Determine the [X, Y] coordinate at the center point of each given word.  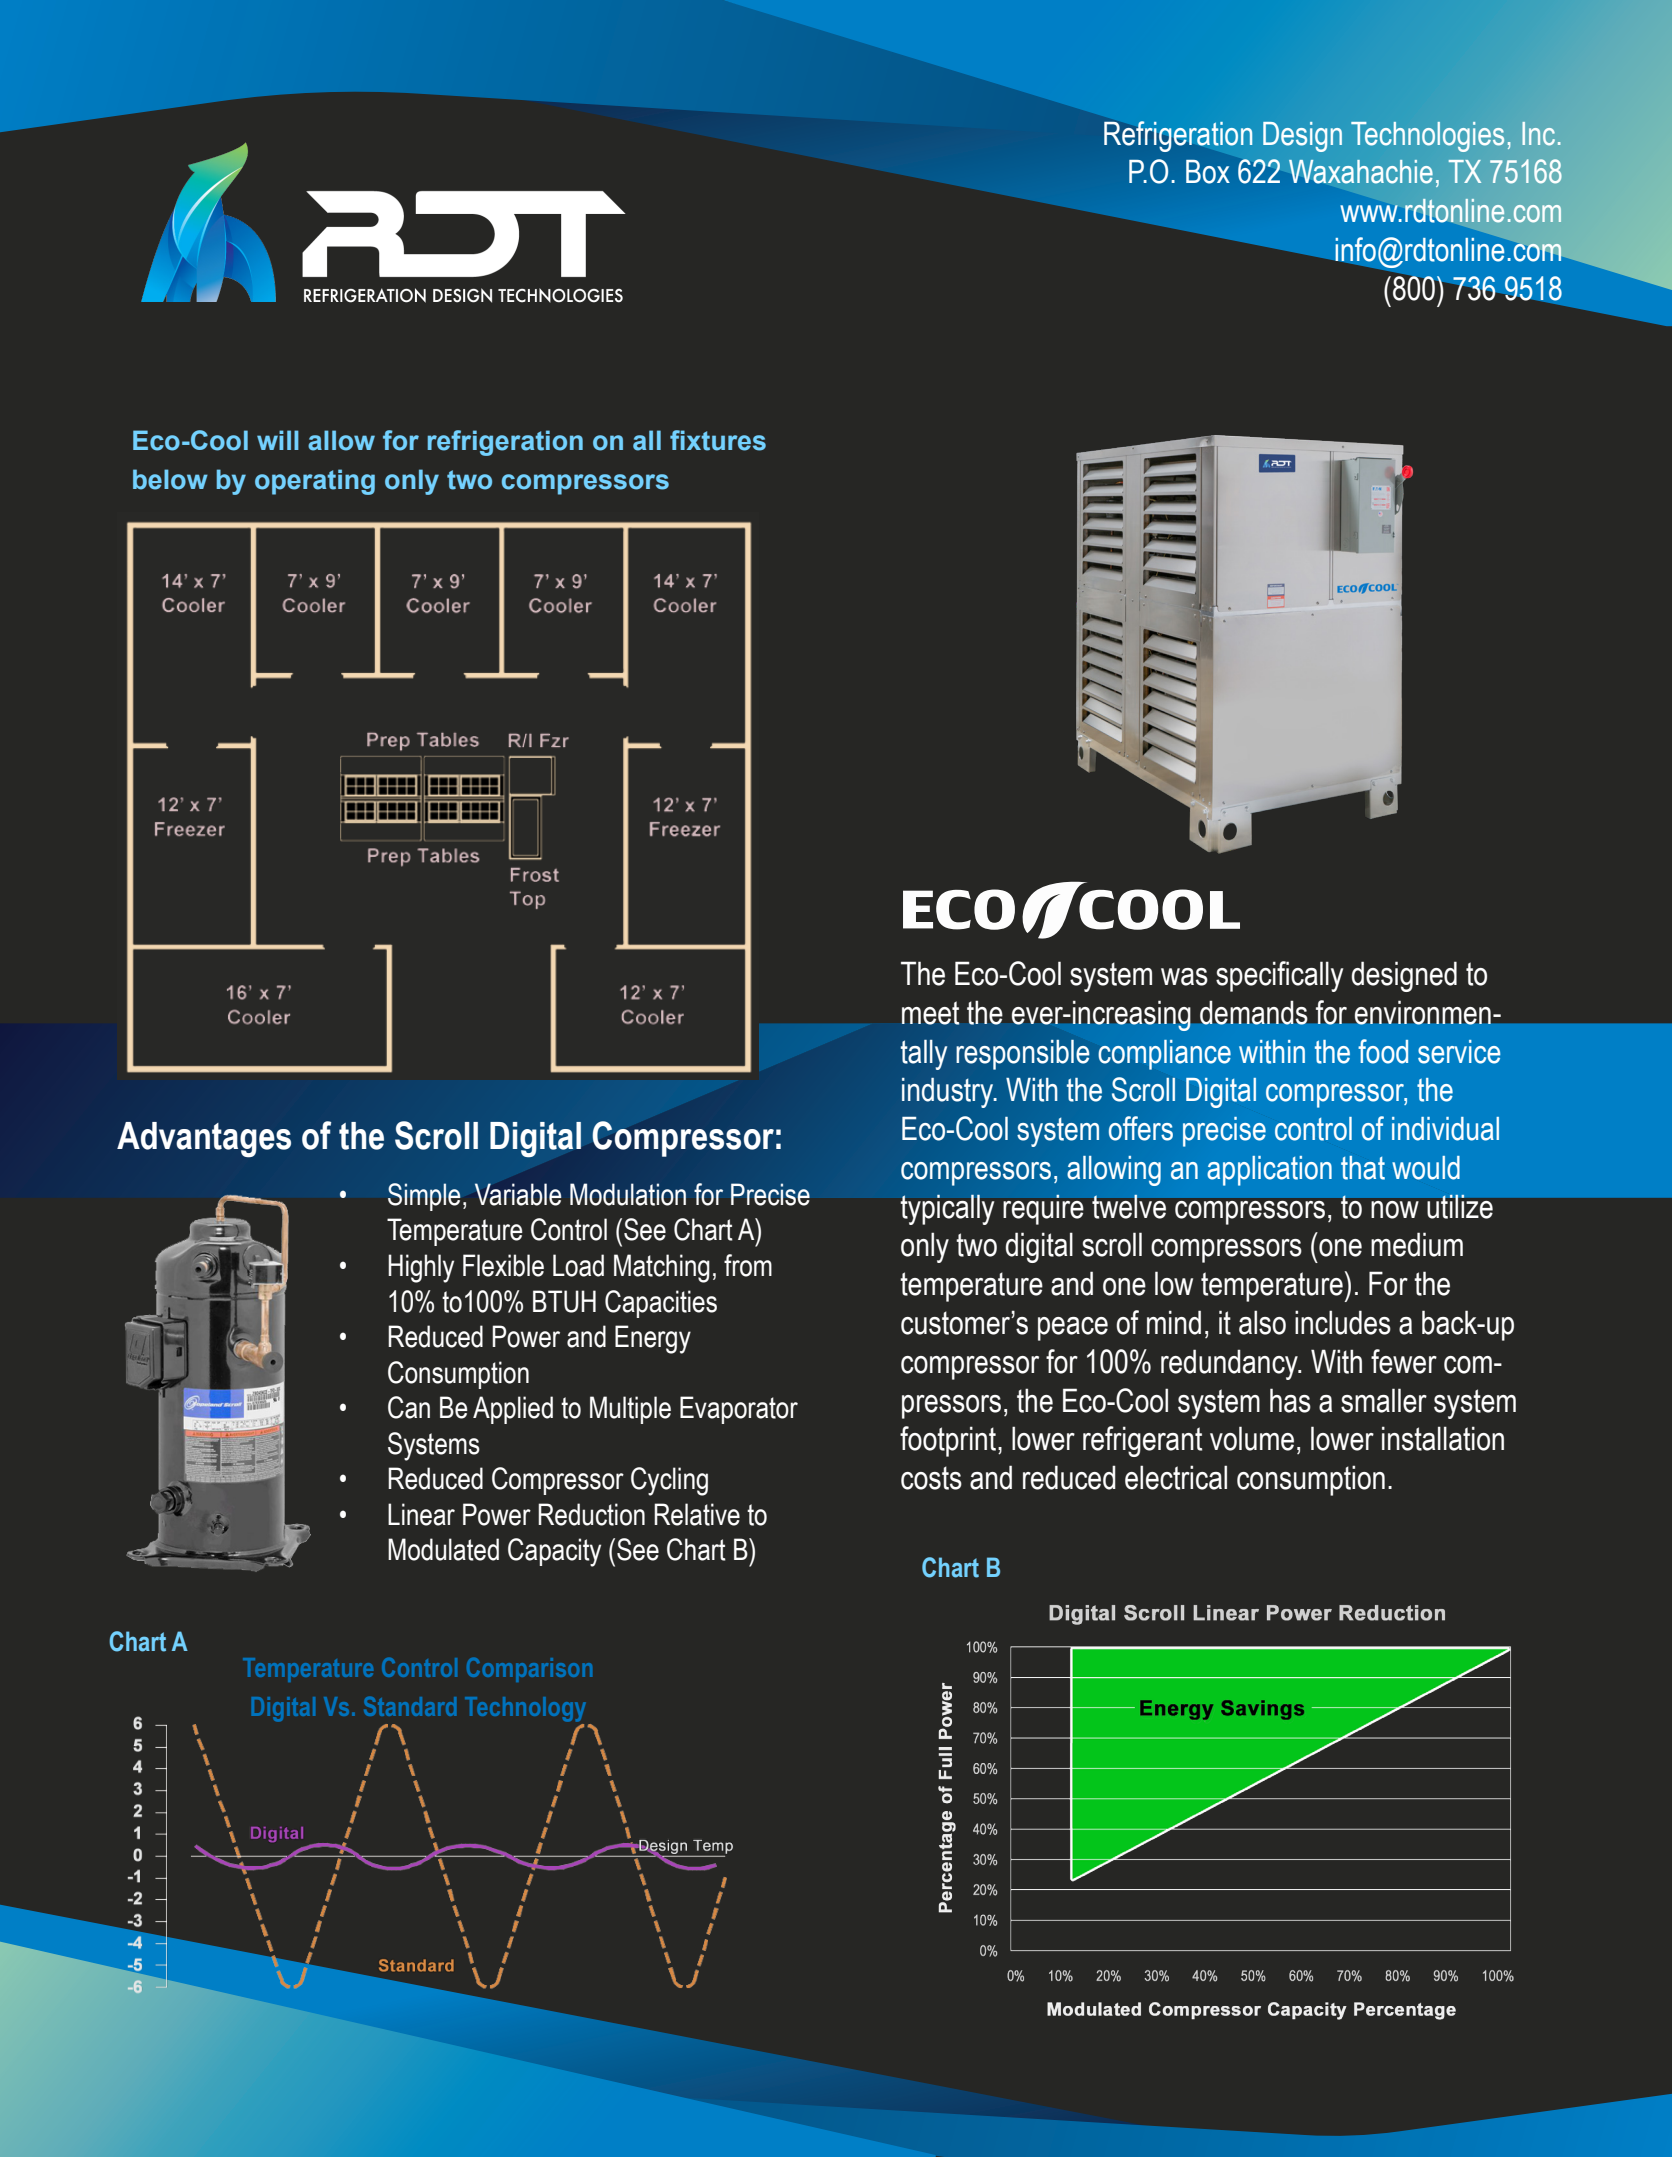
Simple [424, 1197]
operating [315, 482]
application [1269, 1171]
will [278, 440]
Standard [410, 1706]
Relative [697, 1514]
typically [947, 1209]
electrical [1176, 1477]
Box [1208, 172]
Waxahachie [1361, 172]
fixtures [718, 440]
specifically [1279, 976]
